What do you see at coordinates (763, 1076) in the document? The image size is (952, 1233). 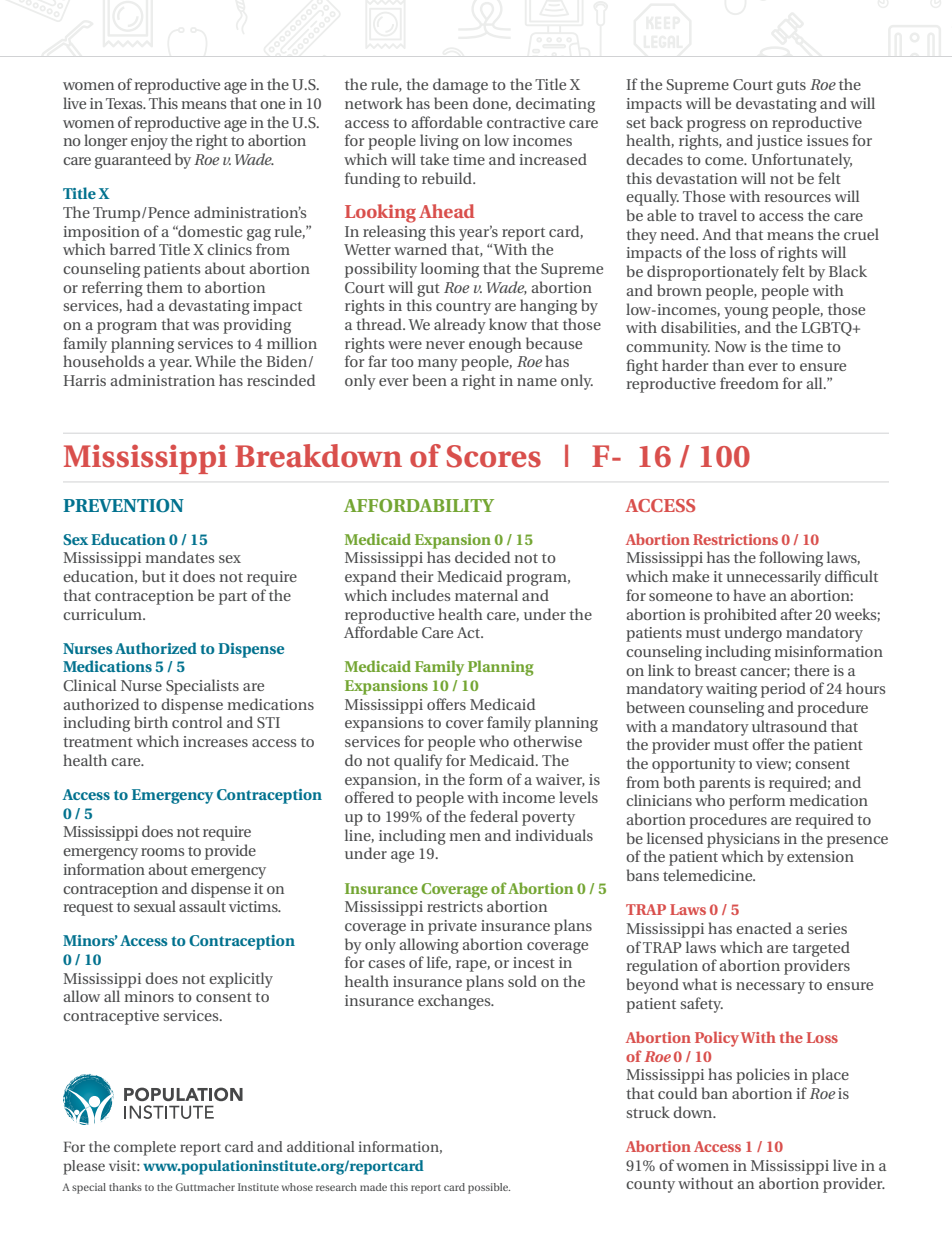 I see `policies` at bounding box center [763, 1076].
